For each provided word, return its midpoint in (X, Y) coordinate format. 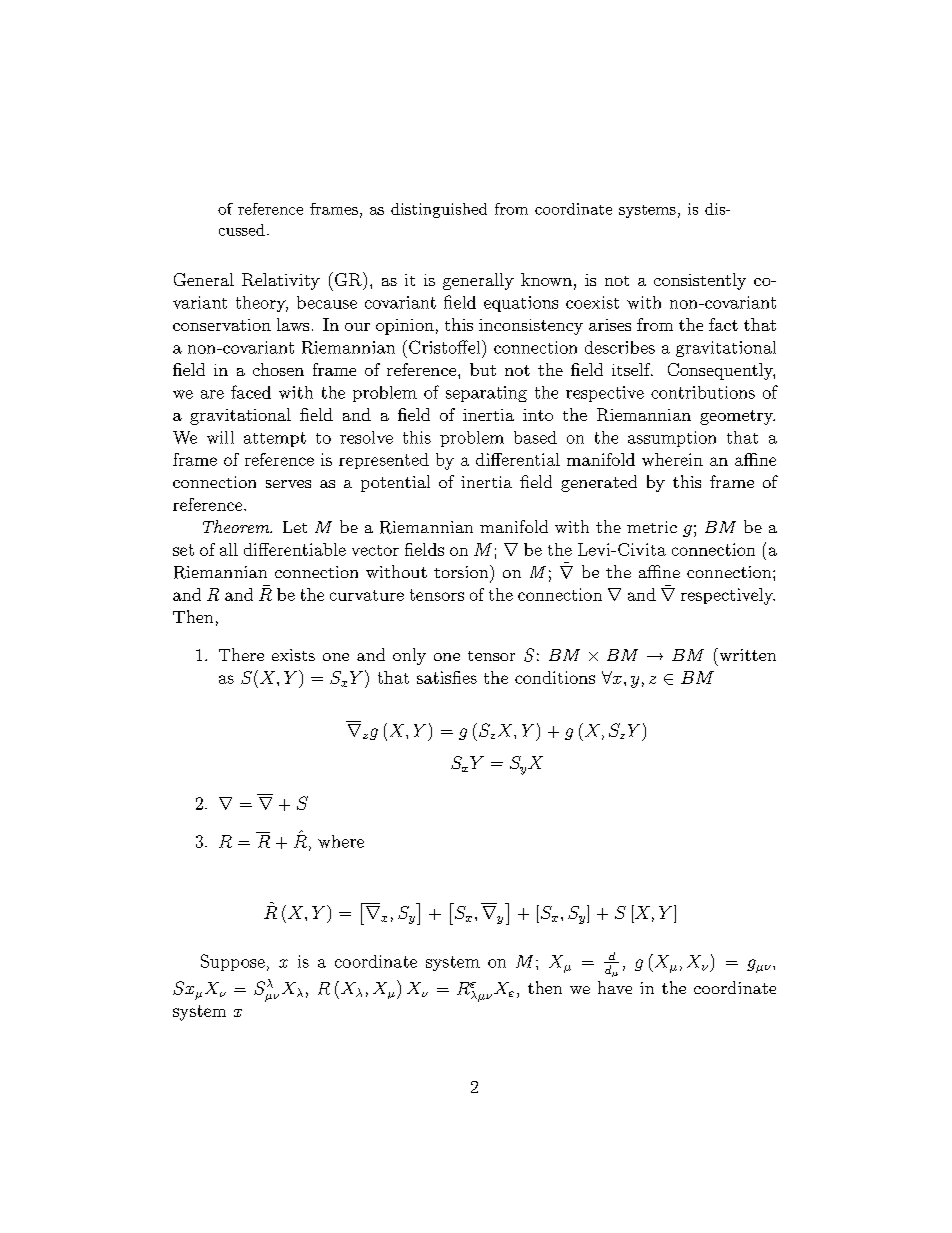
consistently (700, 281)
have (615, 987)
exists (293, 655)
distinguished (439, 210)
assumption (672, 439)
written (746, 654)
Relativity (281, 281)
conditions (555, 677)
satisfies (447, 677)
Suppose (233, 962)
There (241, 654)
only (409, 656)
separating (486, 394)
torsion (462, 571)
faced (251, 392)
